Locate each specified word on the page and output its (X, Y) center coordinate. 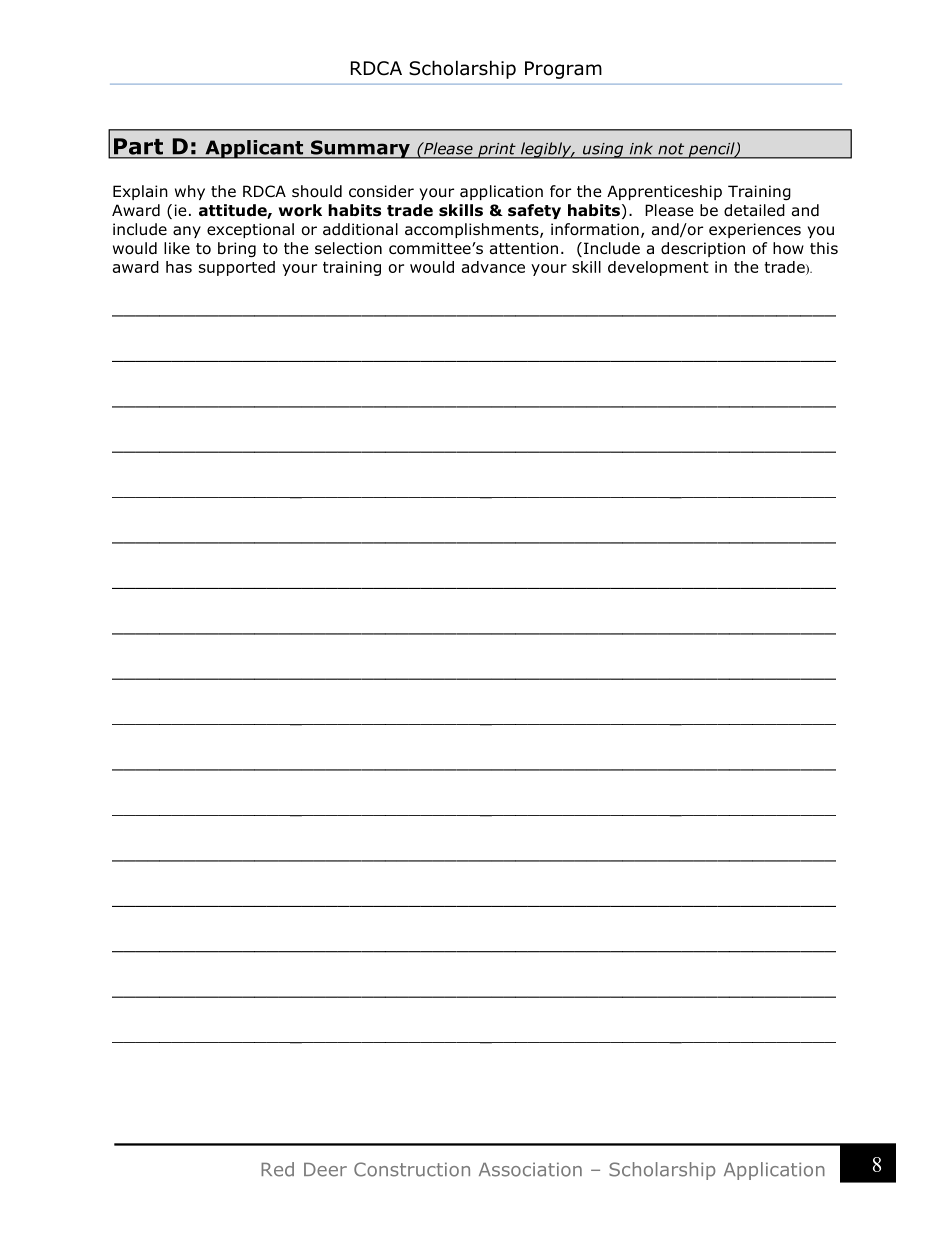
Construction (412, 1169)
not (671, 149)
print (497, 151)
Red (277, 1169)
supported (237, 268)
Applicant (254, 149)
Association (530, 1169)
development (658, 268)
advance (493, 267)
